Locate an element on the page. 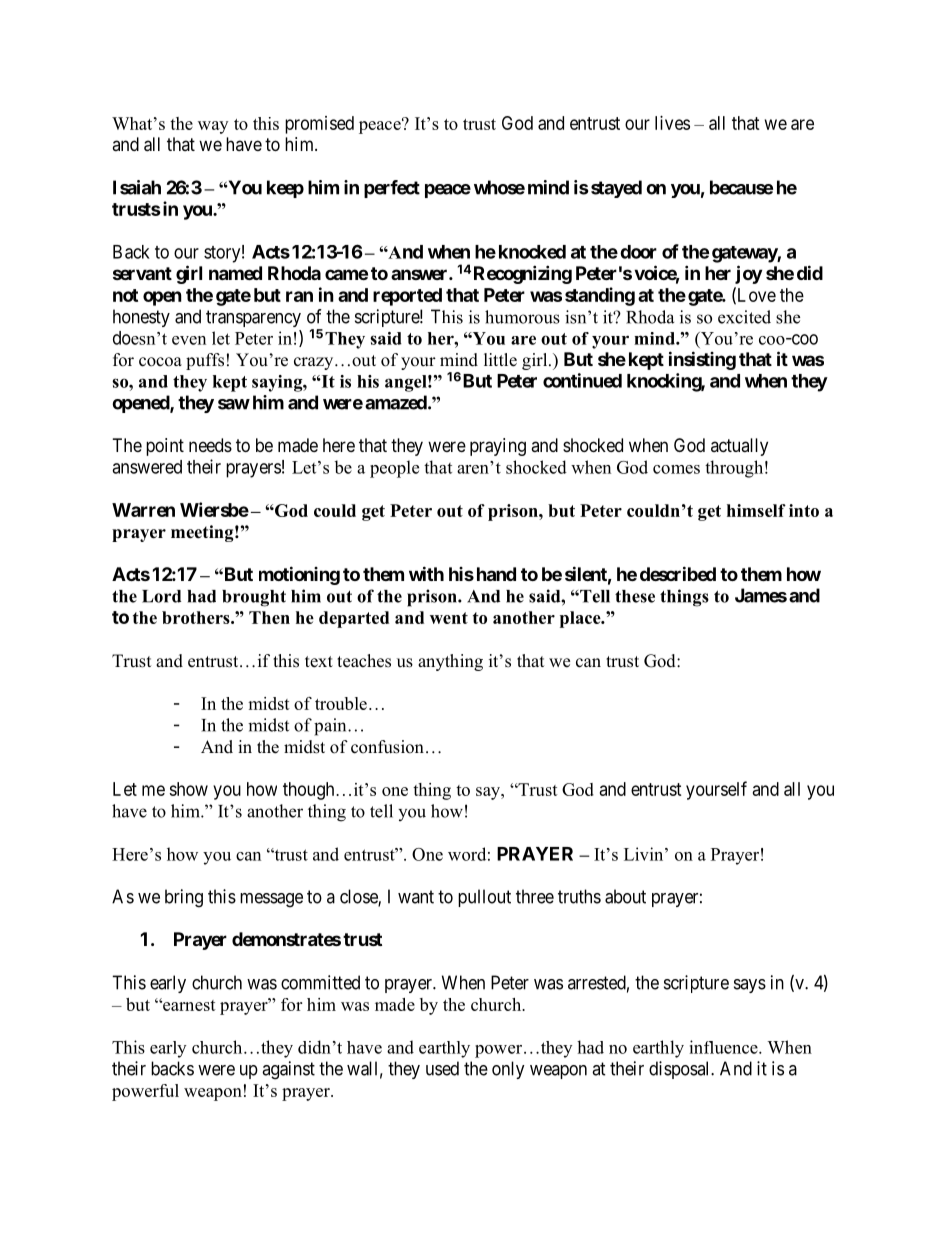 The image size is (952, 1233). needs is located at coordinates (210, 445).
